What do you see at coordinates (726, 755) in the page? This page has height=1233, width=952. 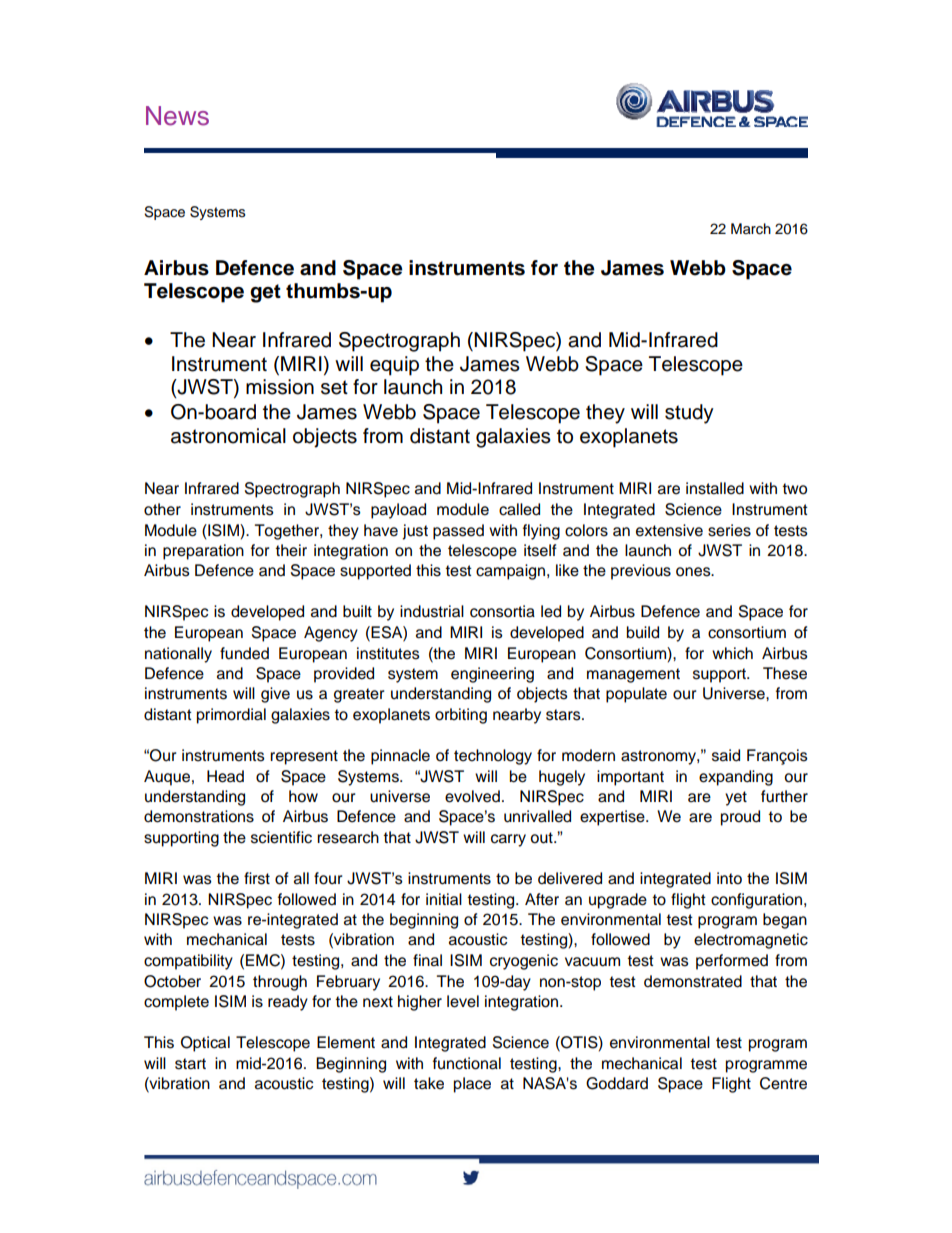 I see `said` at bounding box center [726, 755].
